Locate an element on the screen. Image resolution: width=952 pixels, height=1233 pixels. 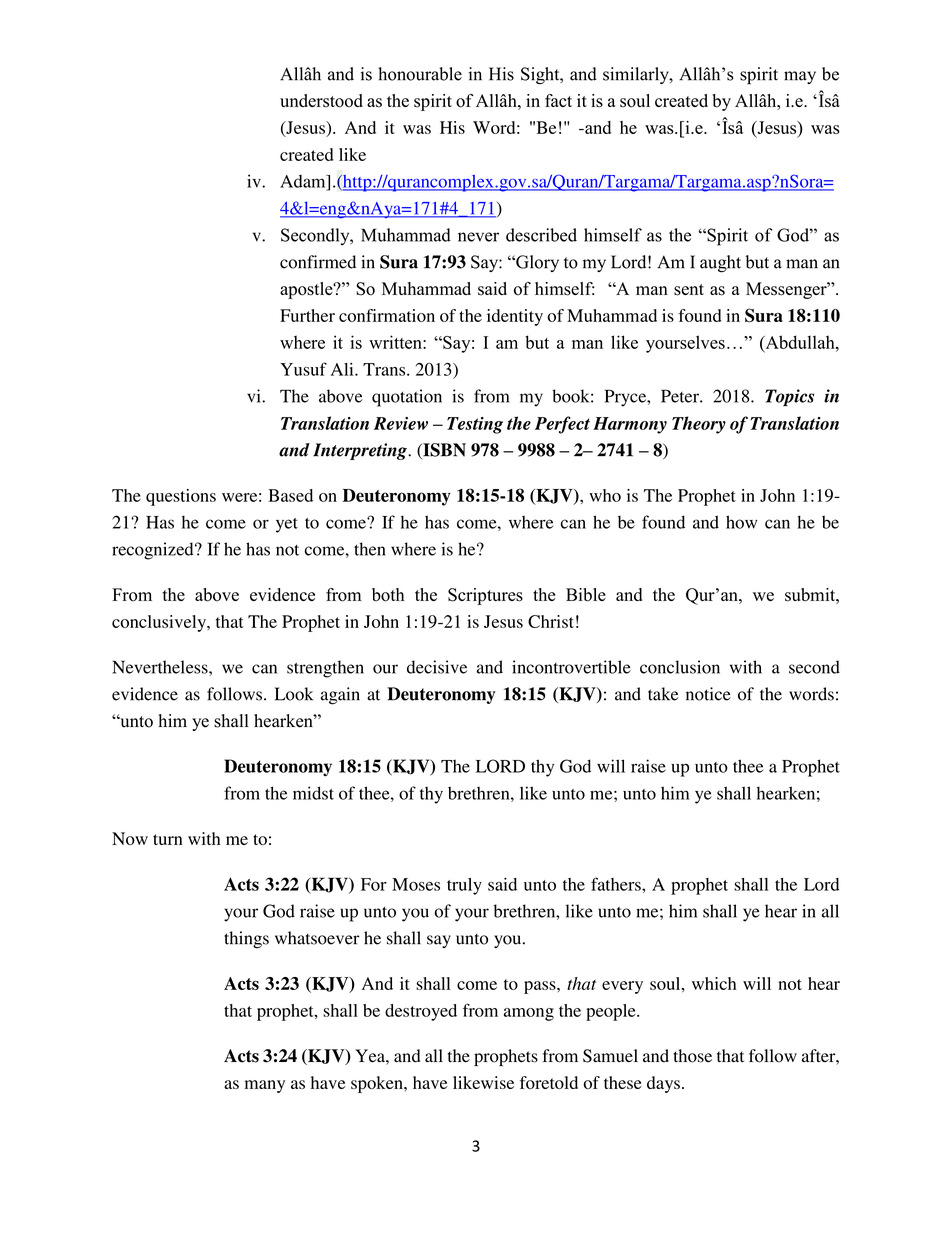
understood is located at coordinates (321, 101).
